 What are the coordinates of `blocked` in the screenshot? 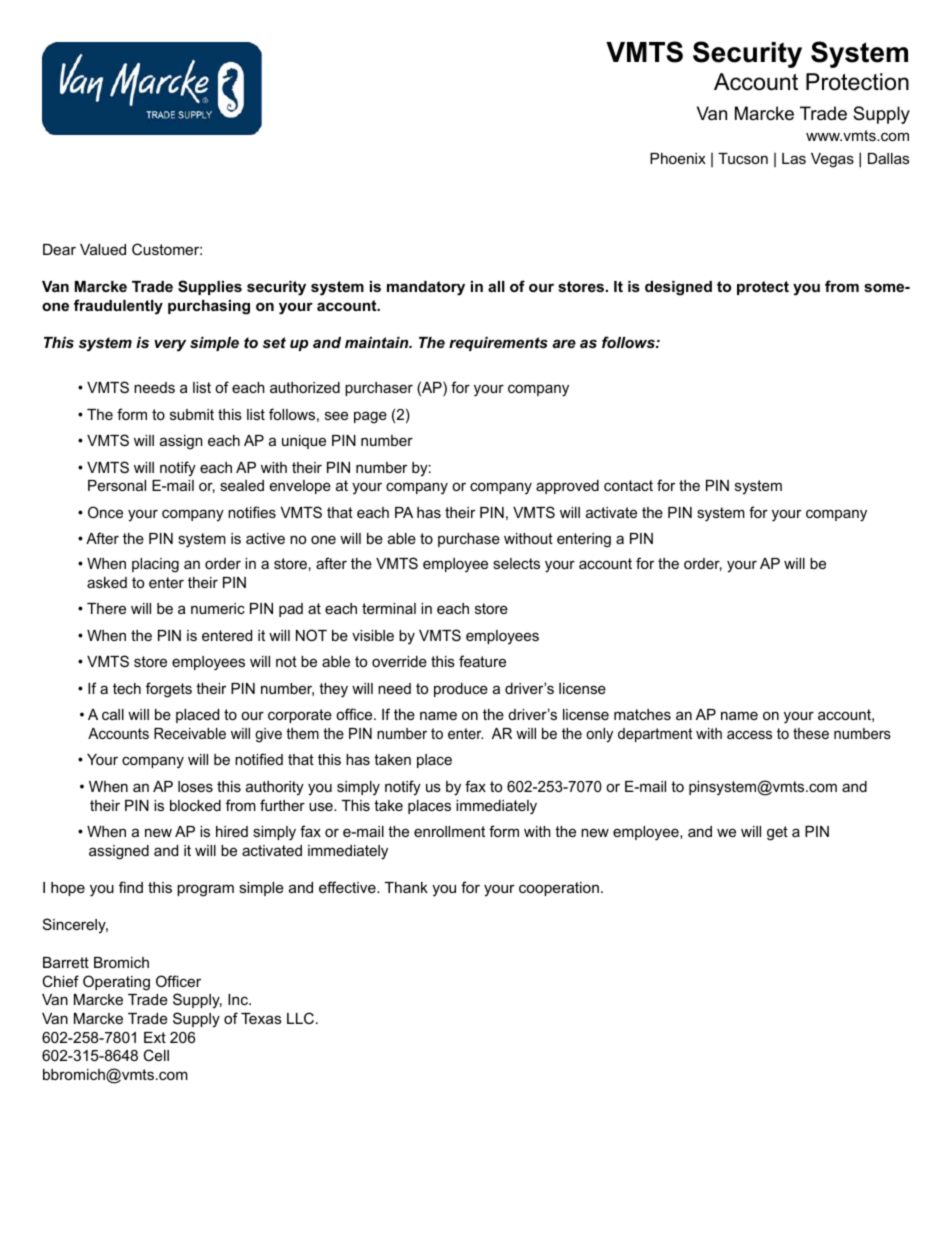 It's located at (195, 805).
